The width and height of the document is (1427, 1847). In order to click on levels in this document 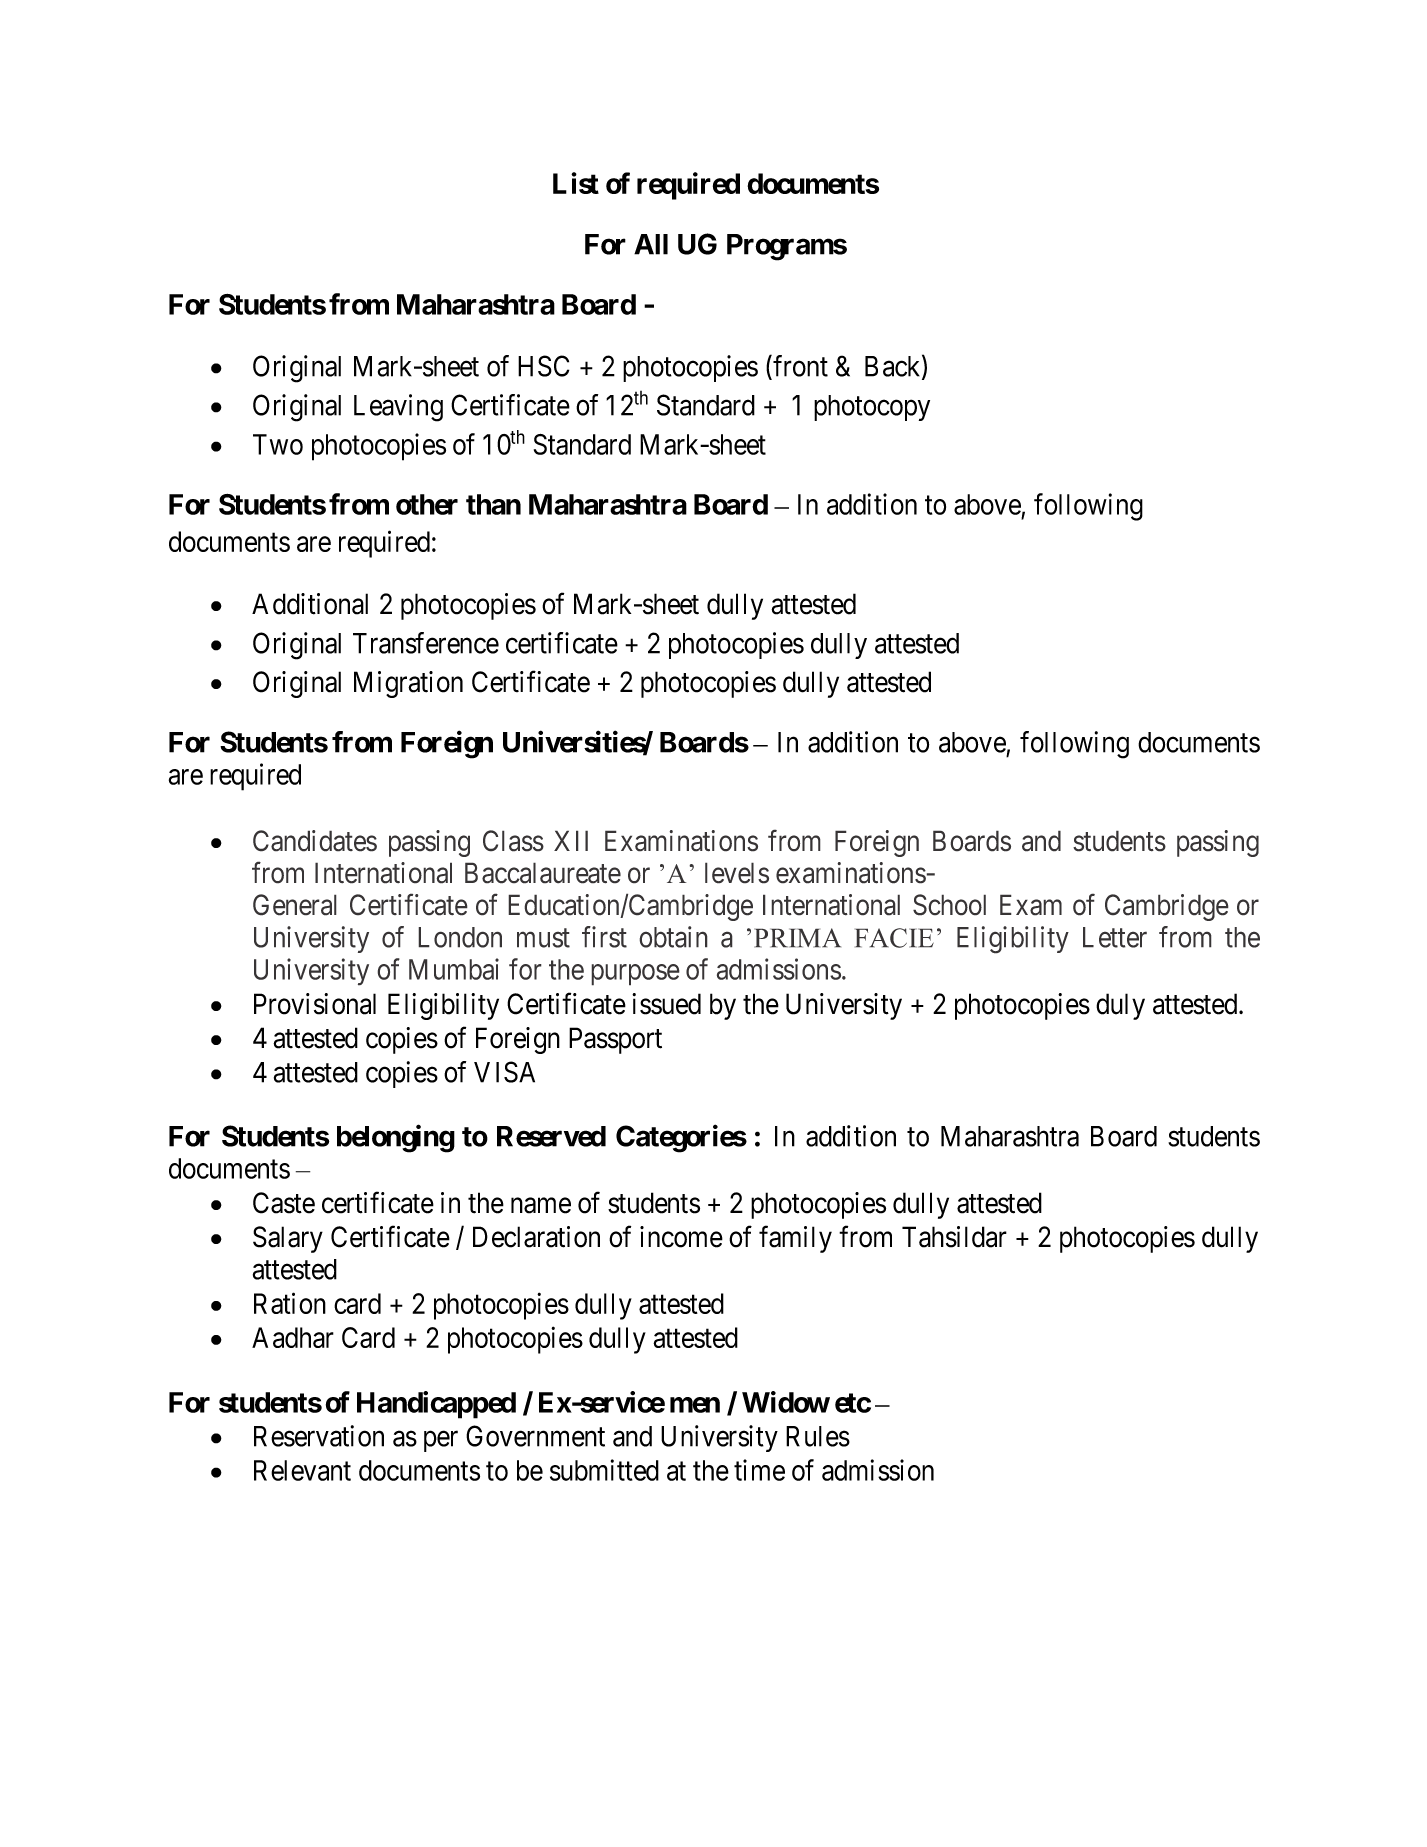, I will do `click(737, 873)`.
